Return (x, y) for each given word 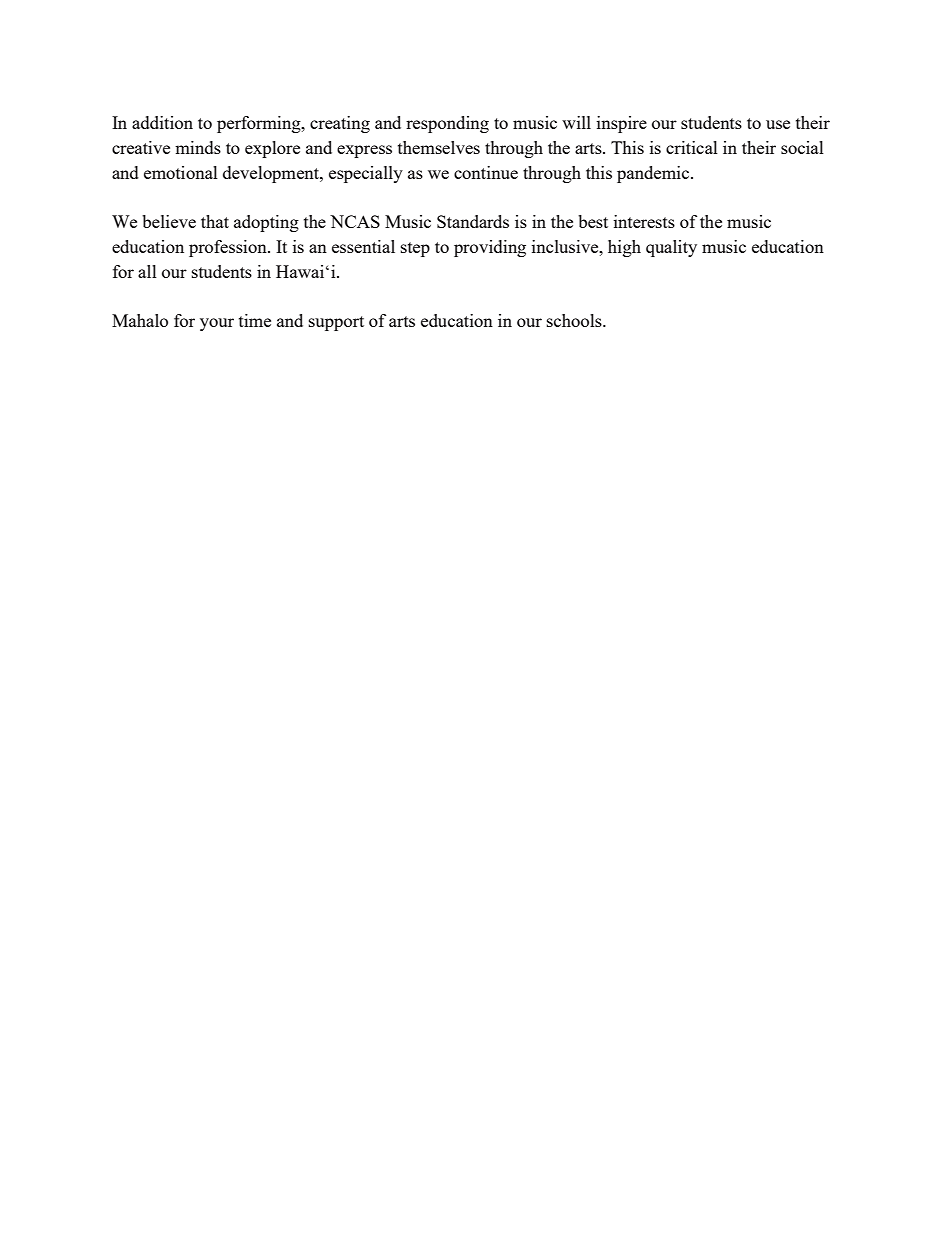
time (255, 320)
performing (260, 124)
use (778, 124)
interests (644, 221)
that (215, 221)
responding (447, 124)
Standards (473, 221)
